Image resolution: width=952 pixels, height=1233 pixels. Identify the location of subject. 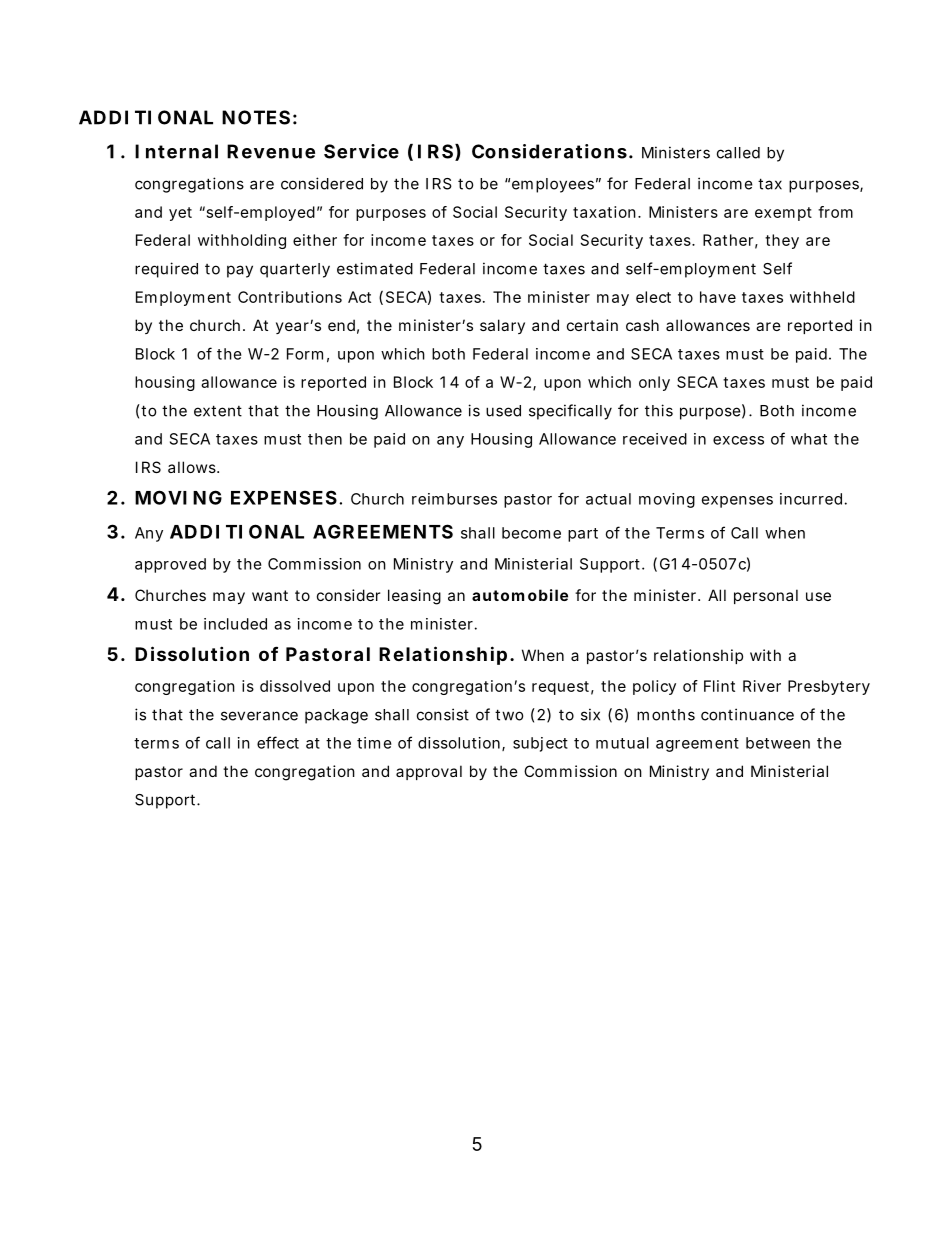
(540, 744).
